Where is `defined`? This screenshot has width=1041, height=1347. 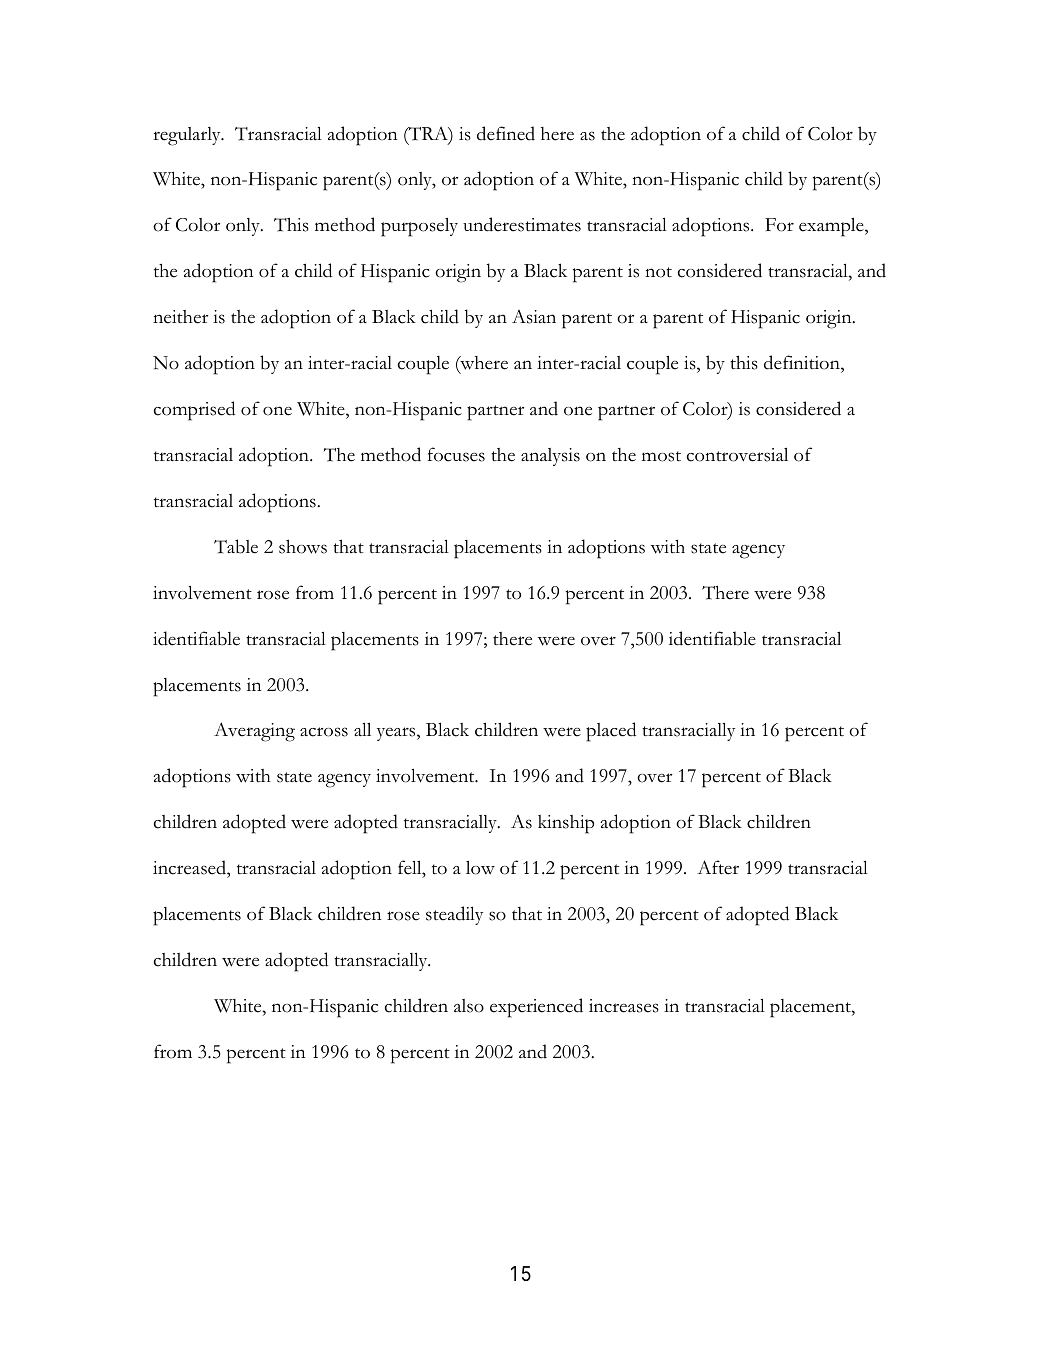
defined is located at coordinates (506, 133).
